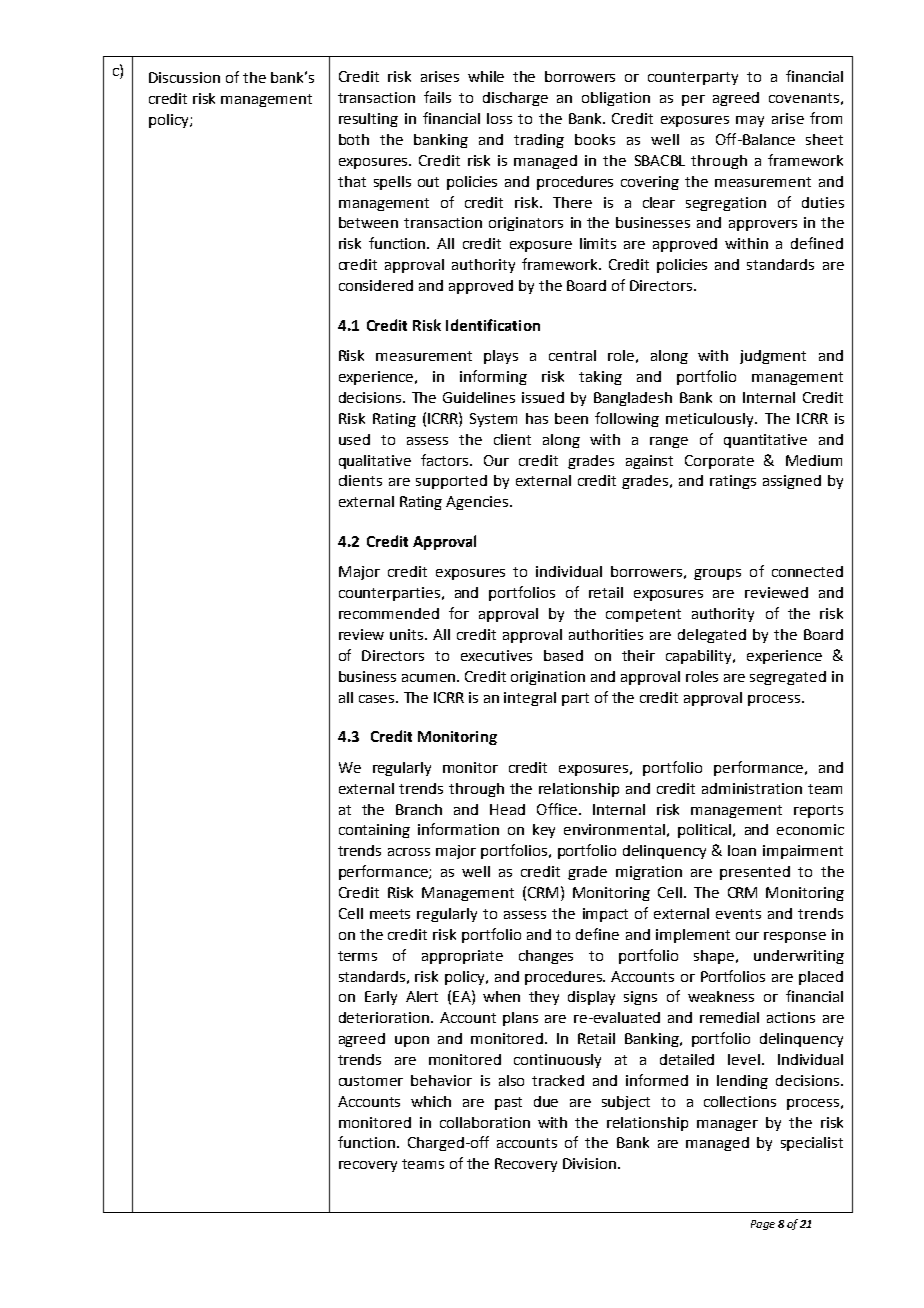 The image size is (924, 1308). What do you see at coordinates (499, 118) in the screenshot?
I see `loss` at bounding box center [499, 118].
